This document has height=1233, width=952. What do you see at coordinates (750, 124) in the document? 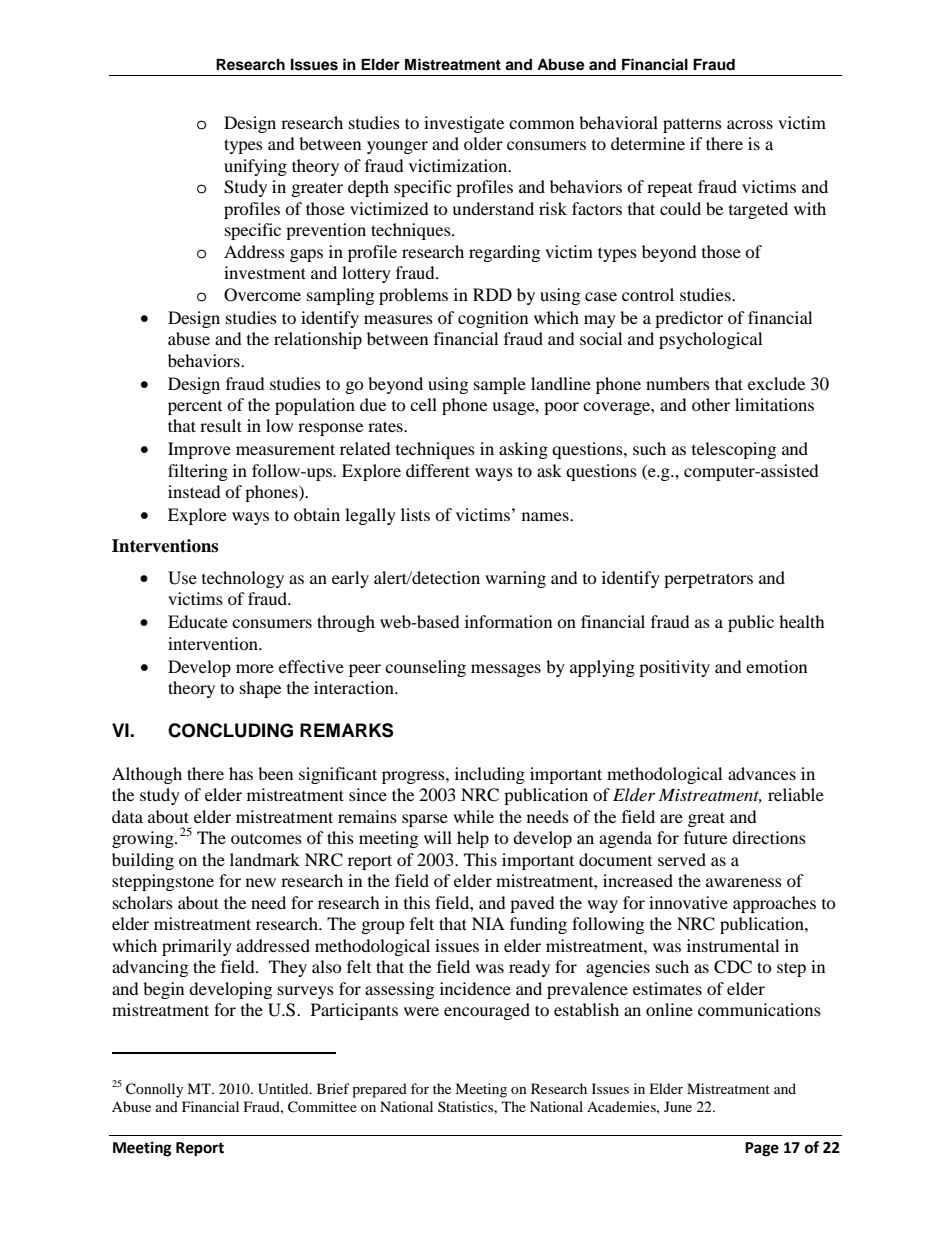
I see `across` at bounding box center [750, 124].
